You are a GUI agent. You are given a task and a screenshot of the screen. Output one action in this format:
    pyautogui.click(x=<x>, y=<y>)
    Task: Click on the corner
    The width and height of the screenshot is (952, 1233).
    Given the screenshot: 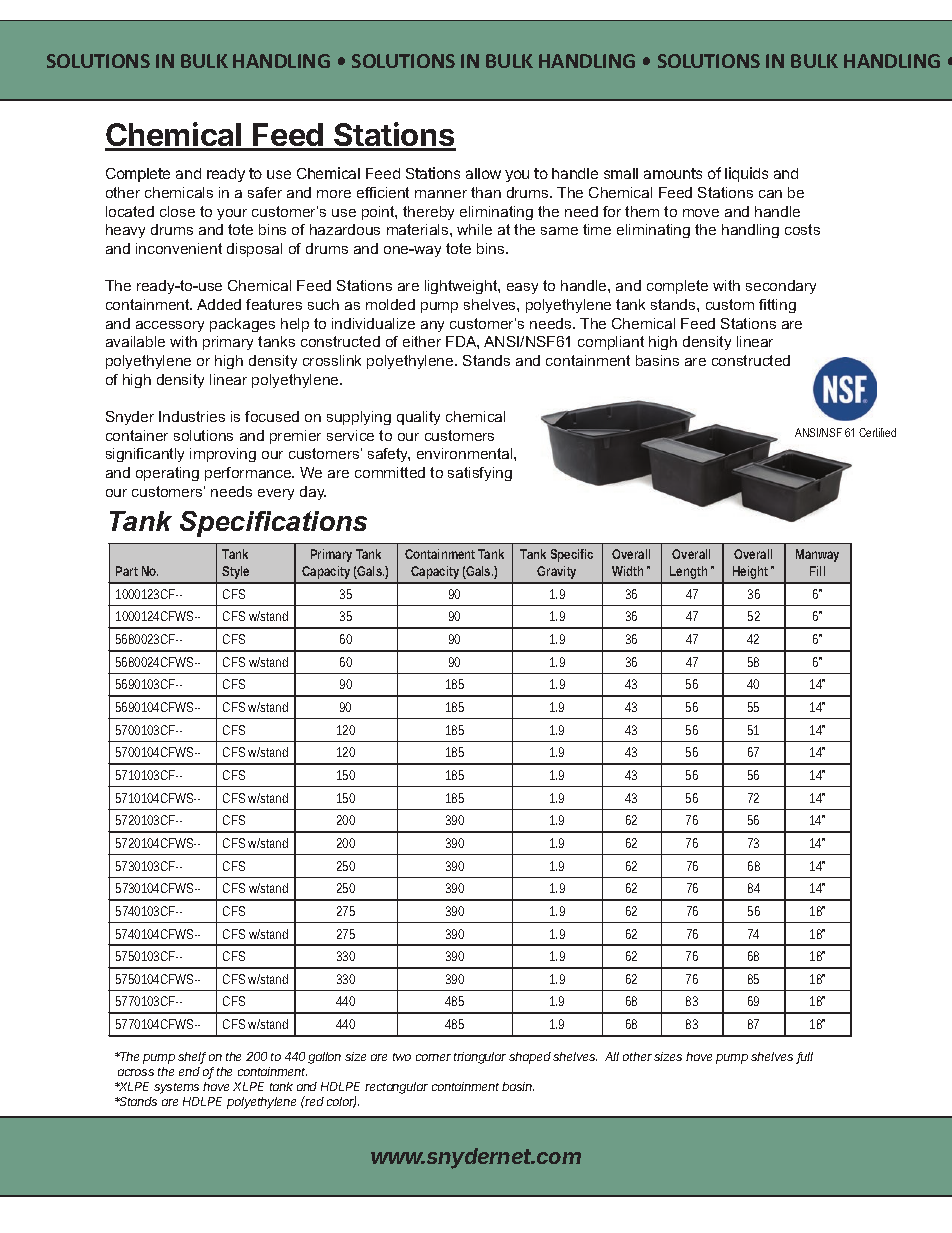 What is the action you would take?
    pyautogui.click(x=433, y=1057)
